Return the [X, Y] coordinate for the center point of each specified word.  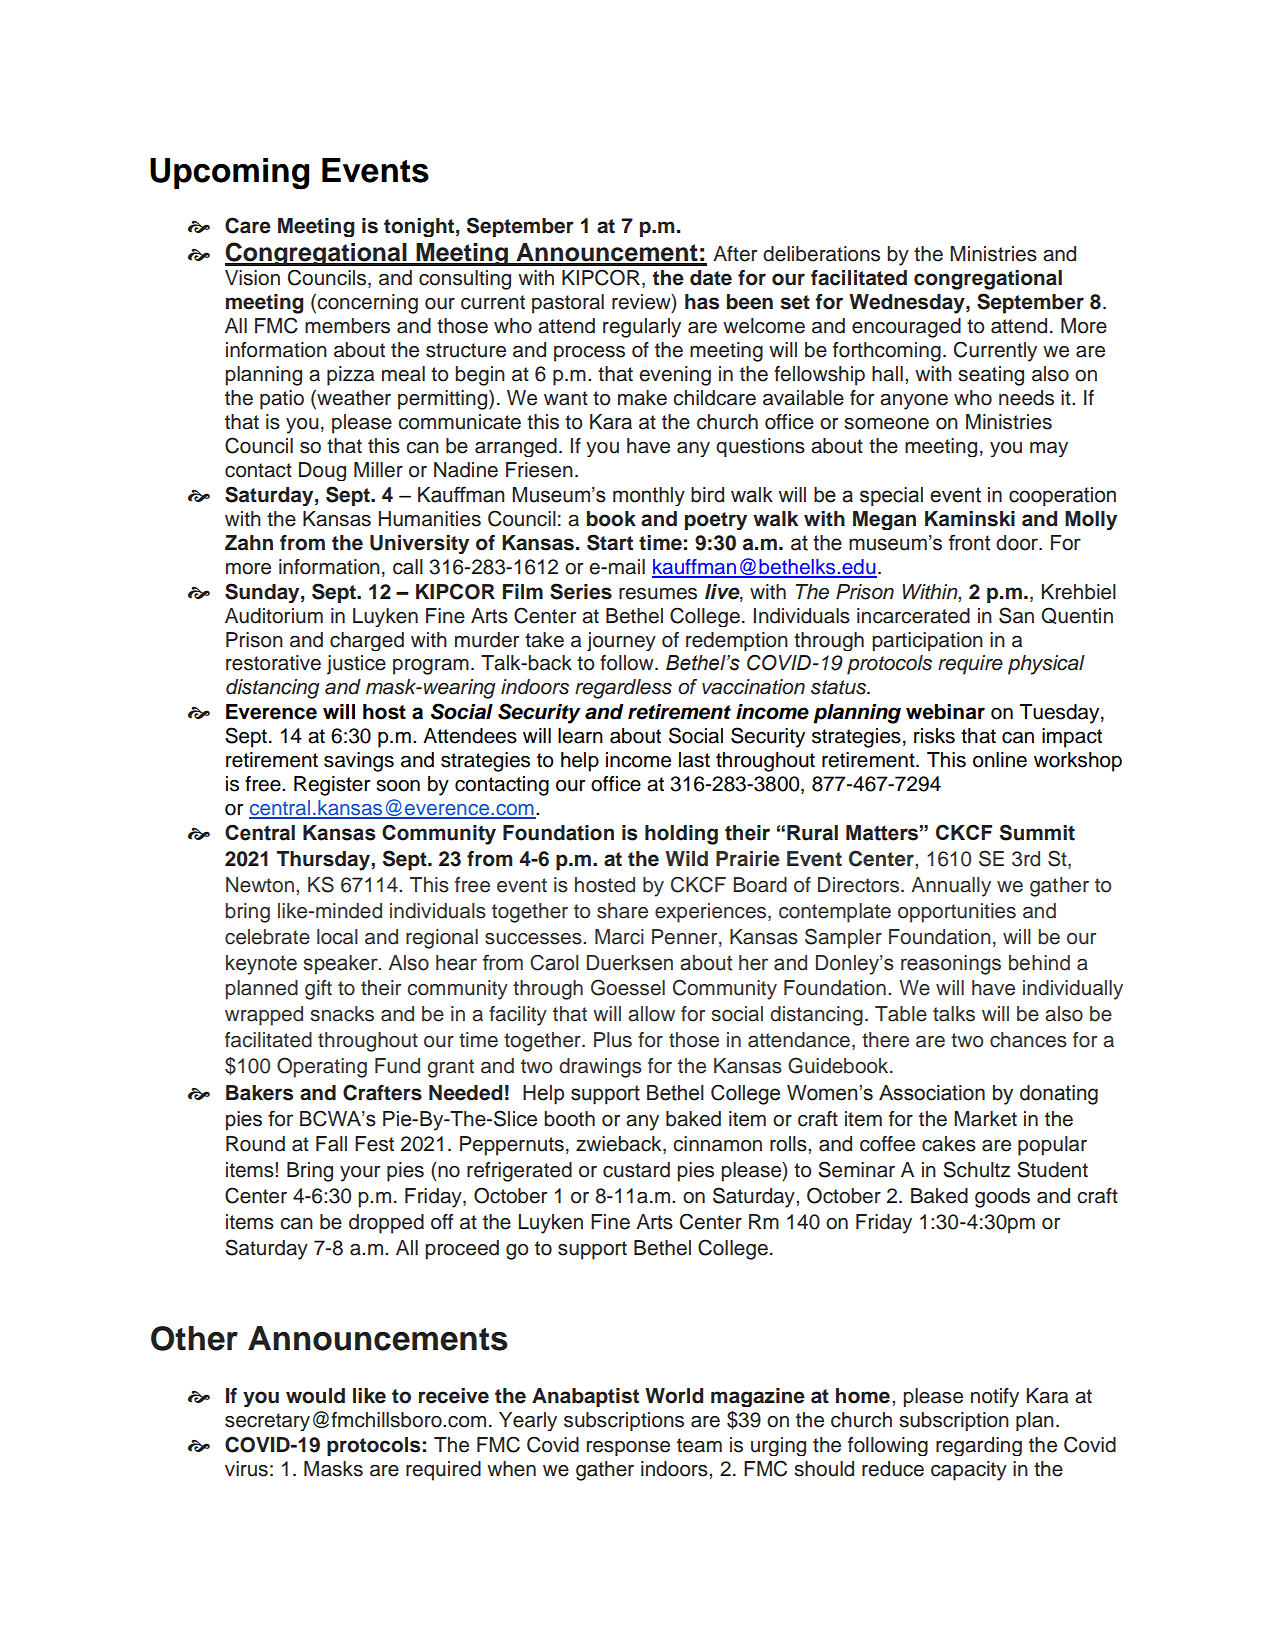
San [1016, 615]
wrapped [264, 1016]
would [315, 1396]
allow [651, 1014]
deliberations [821, 254]
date [711, 278]
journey [621, 641]
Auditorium [274, 616]
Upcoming [229, 174]
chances [1028, 1040]
